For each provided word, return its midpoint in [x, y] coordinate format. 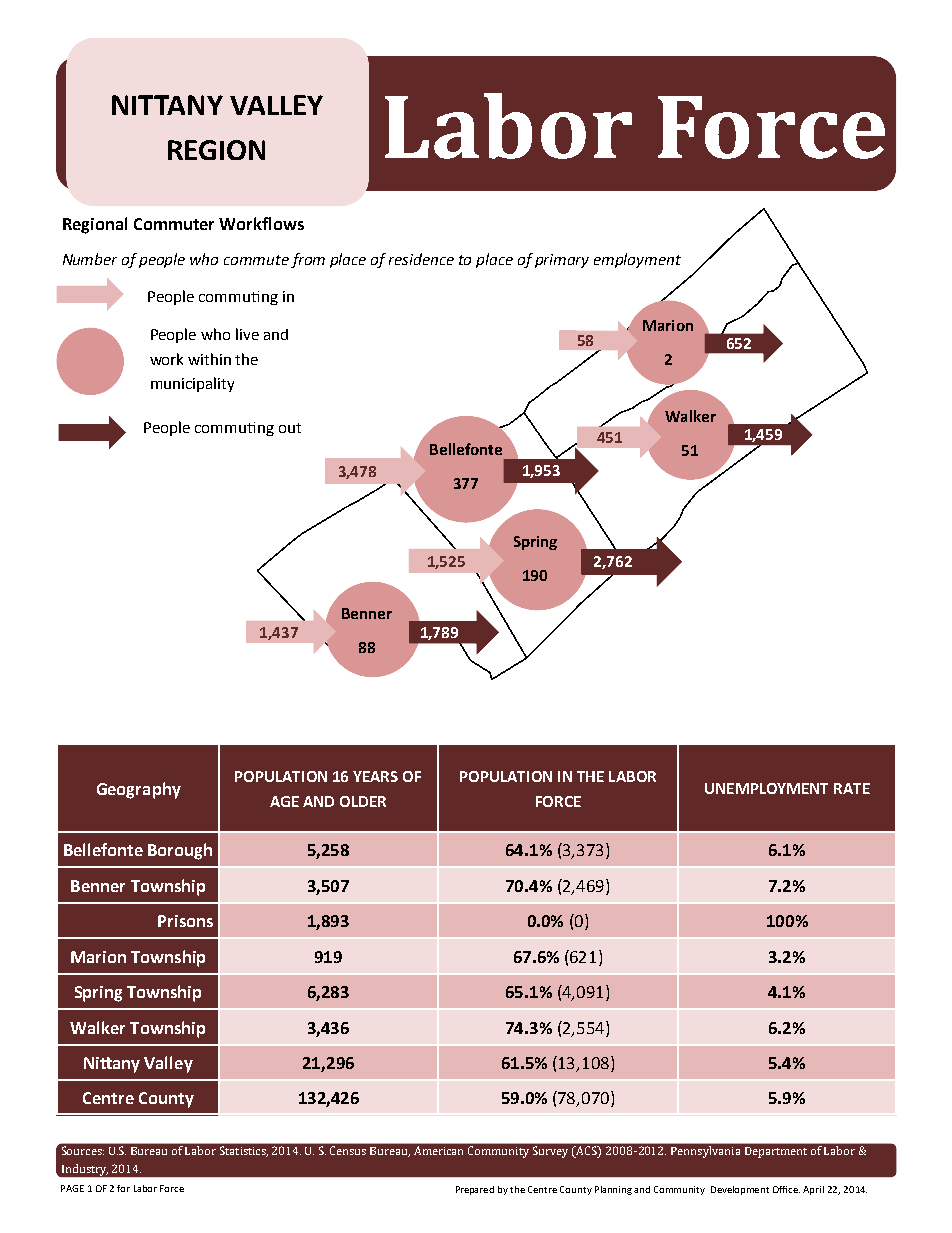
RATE [852, 788]
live [247, 334]
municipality [192, 384]
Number [90, 259]
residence [421, 259]
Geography [139, 790]
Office [786, 1189]
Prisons [185, 921]
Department [776, 1152]
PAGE [72, 1188]
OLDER [363, 801]
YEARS [375, 776]
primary [562, 261]
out [290, 428]
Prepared [475, 1190]
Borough [180, 851]
